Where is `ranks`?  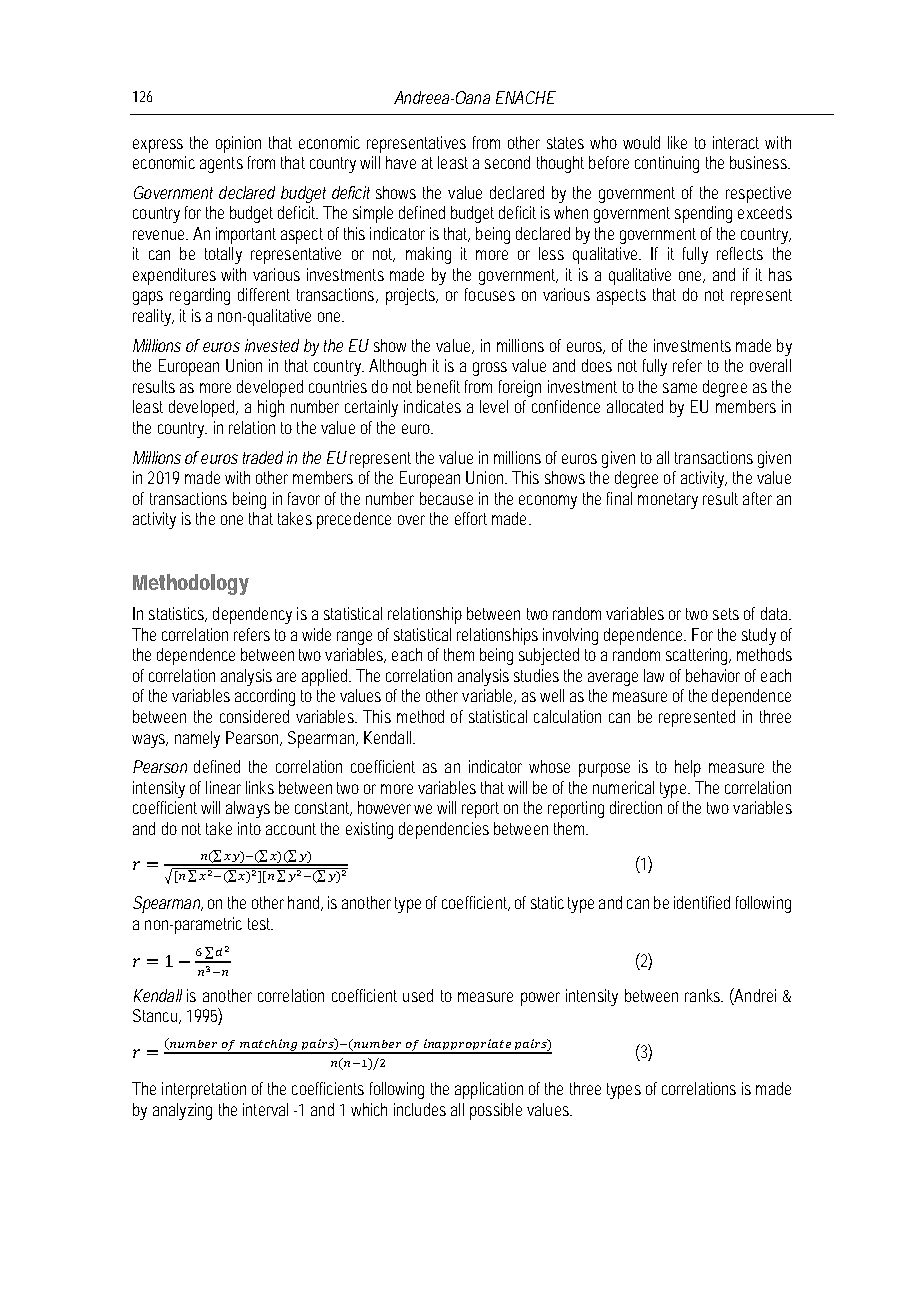
ranks is located at coordinates (704, 995).
